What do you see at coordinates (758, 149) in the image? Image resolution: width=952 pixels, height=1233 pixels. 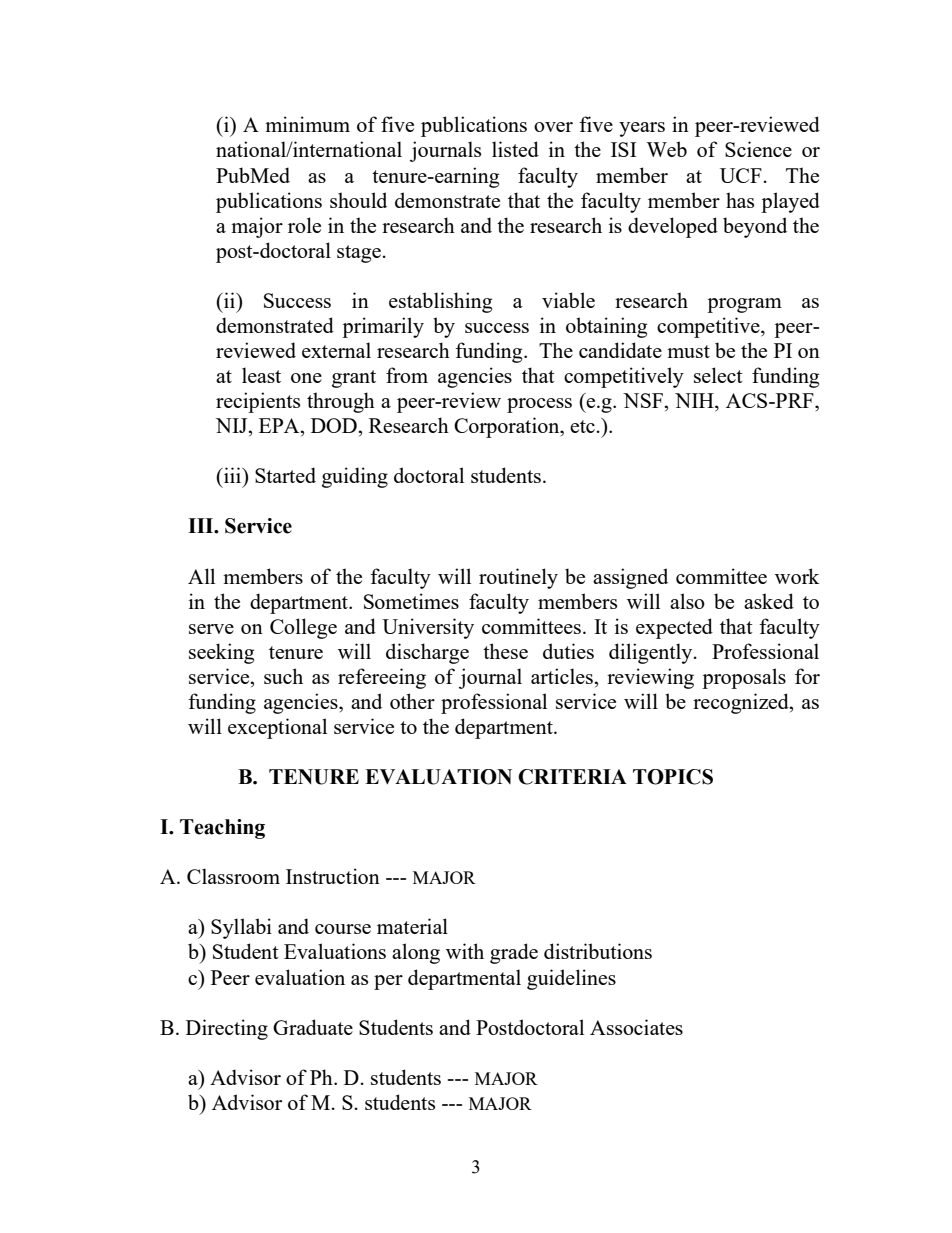 I see `Science` at bounding box center [758, 149].
